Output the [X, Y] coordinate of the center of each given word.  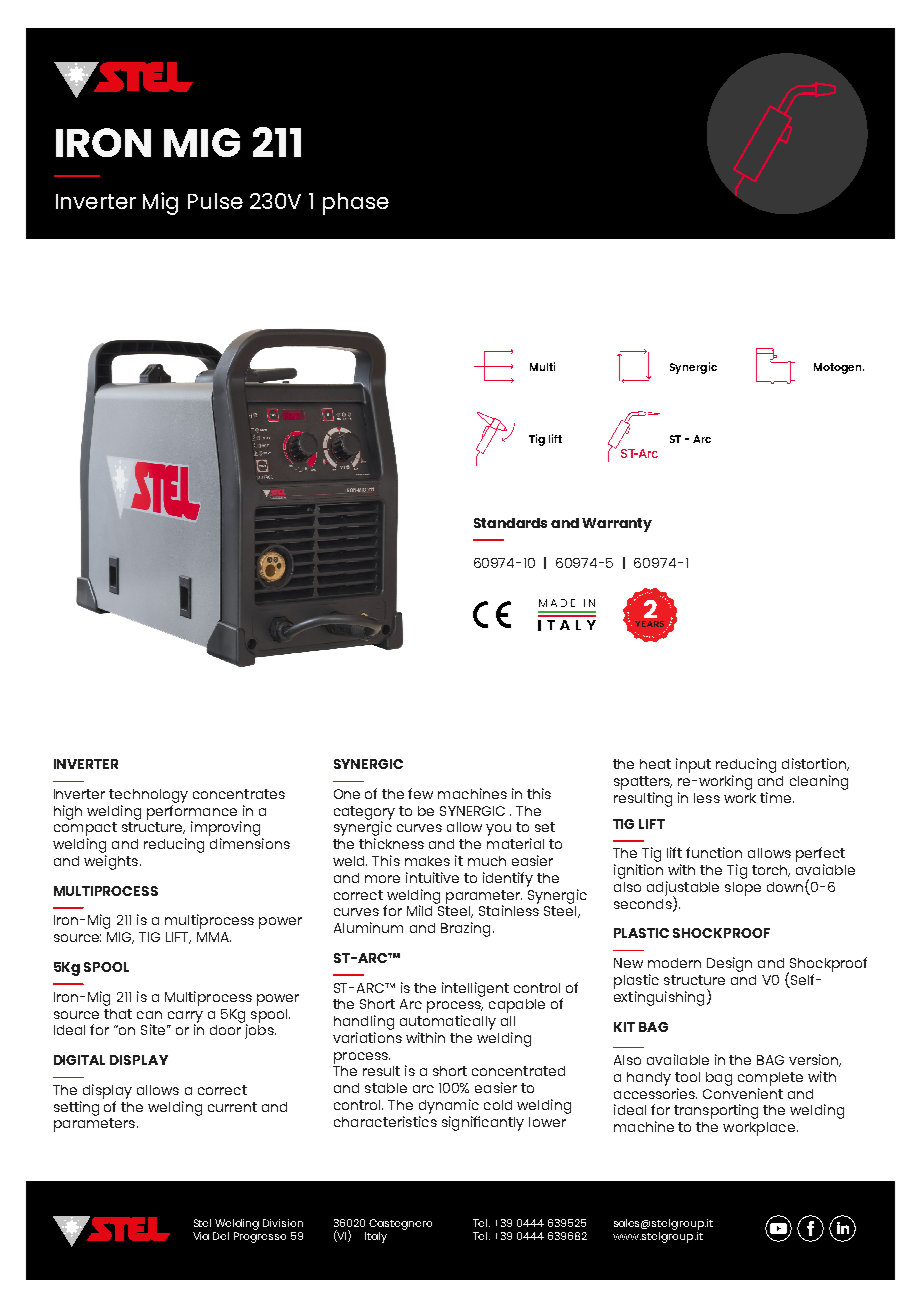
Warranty [617, 525]
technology [148, 796]
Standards [510, 523]
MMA [214, 937]
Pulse [215, 201]
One [347, 794]
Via [201, 1236]
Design [729, 964]
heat [655, 764]
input [693, 765]
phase [356, 204]
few [420, 793]
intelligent [475, 989]
